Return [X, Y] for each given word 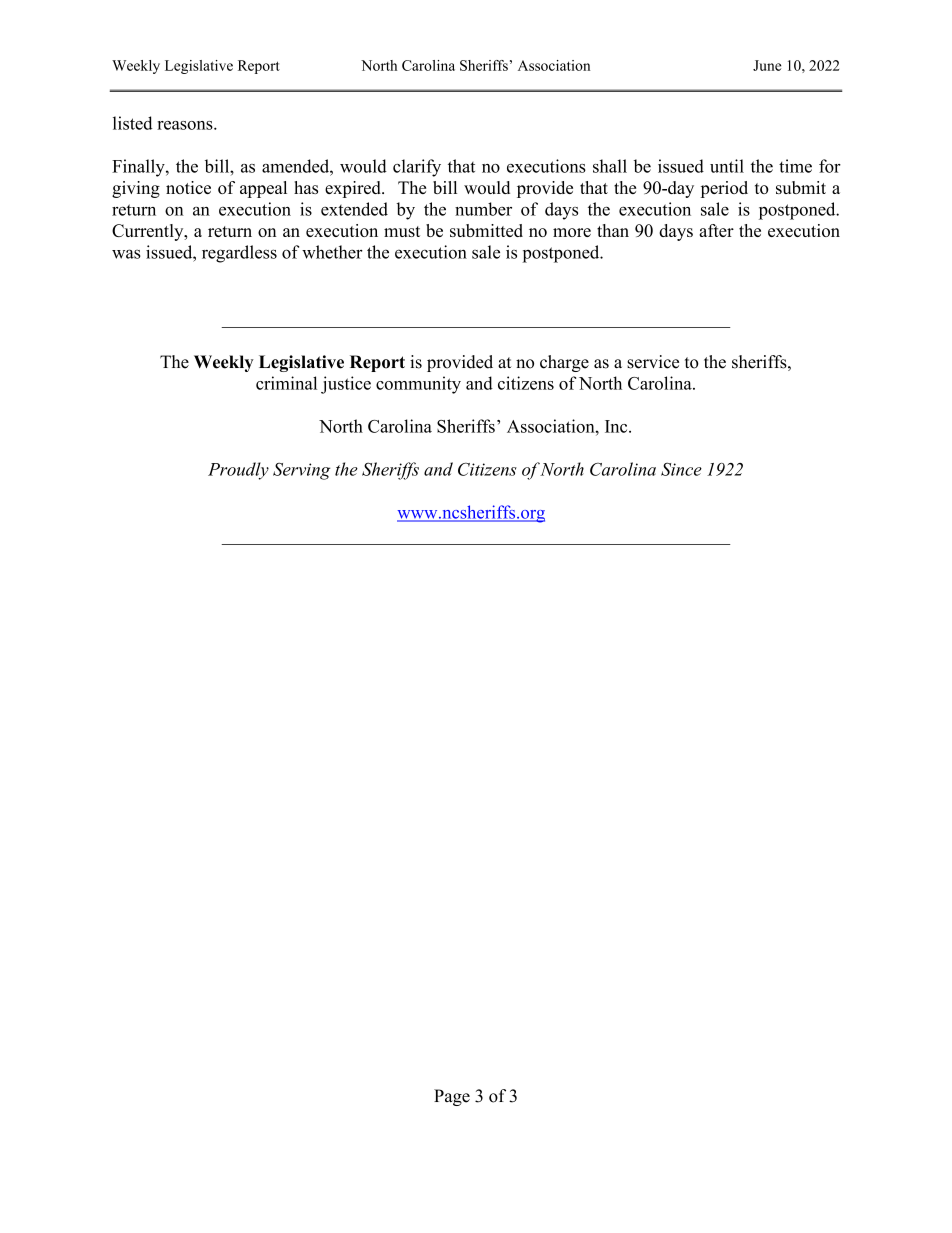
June [767, 65]
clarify [417, 168]
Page [452, 1097]
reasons [186, 125]
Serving [301, 471]
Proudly [238, 471]
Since [681, 469]
